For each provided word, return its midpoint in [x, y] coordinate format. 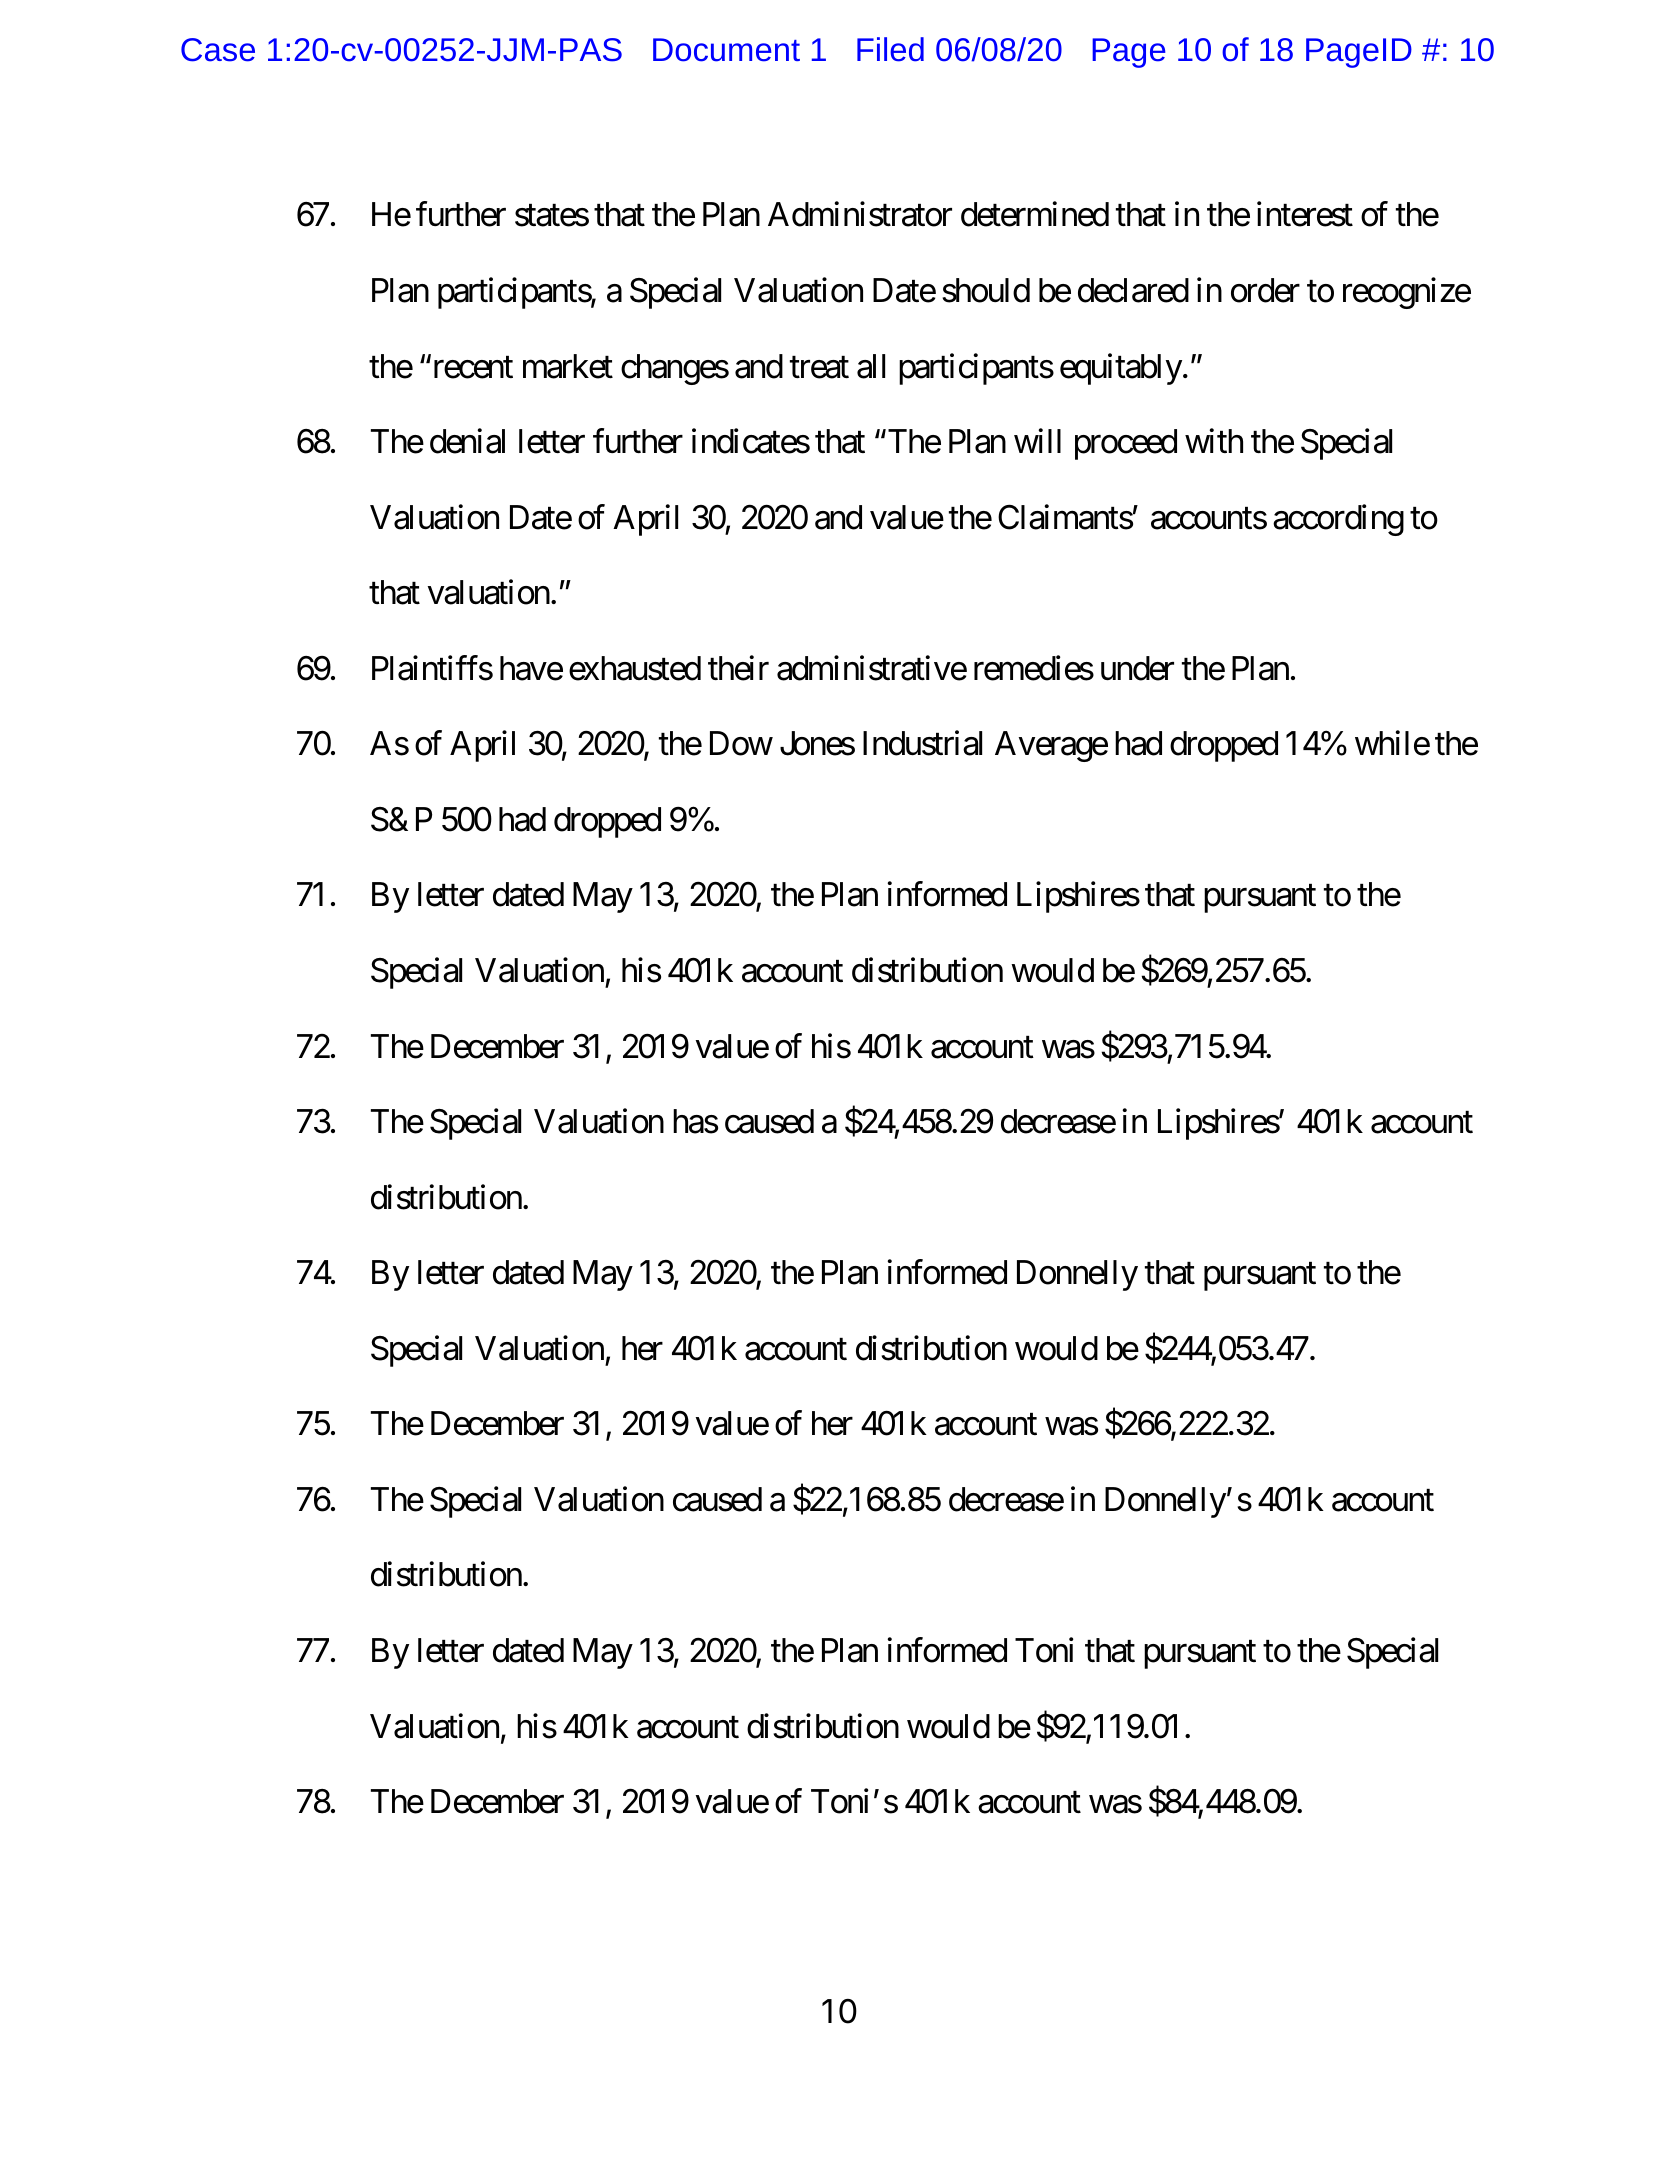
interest [1305, 214]
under [1137, 668]
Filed [890, 49]
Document [726, 50]
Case [218, 50]
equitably [1121, 369]
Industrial [922, 743]
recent [471, 368]
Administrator [860, 214]
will [1037, 441]
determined [1035, 214]
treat [819, 368]
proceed [1126, 444]
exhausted [635, 668]
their [738, 668]
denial [467, 441]
